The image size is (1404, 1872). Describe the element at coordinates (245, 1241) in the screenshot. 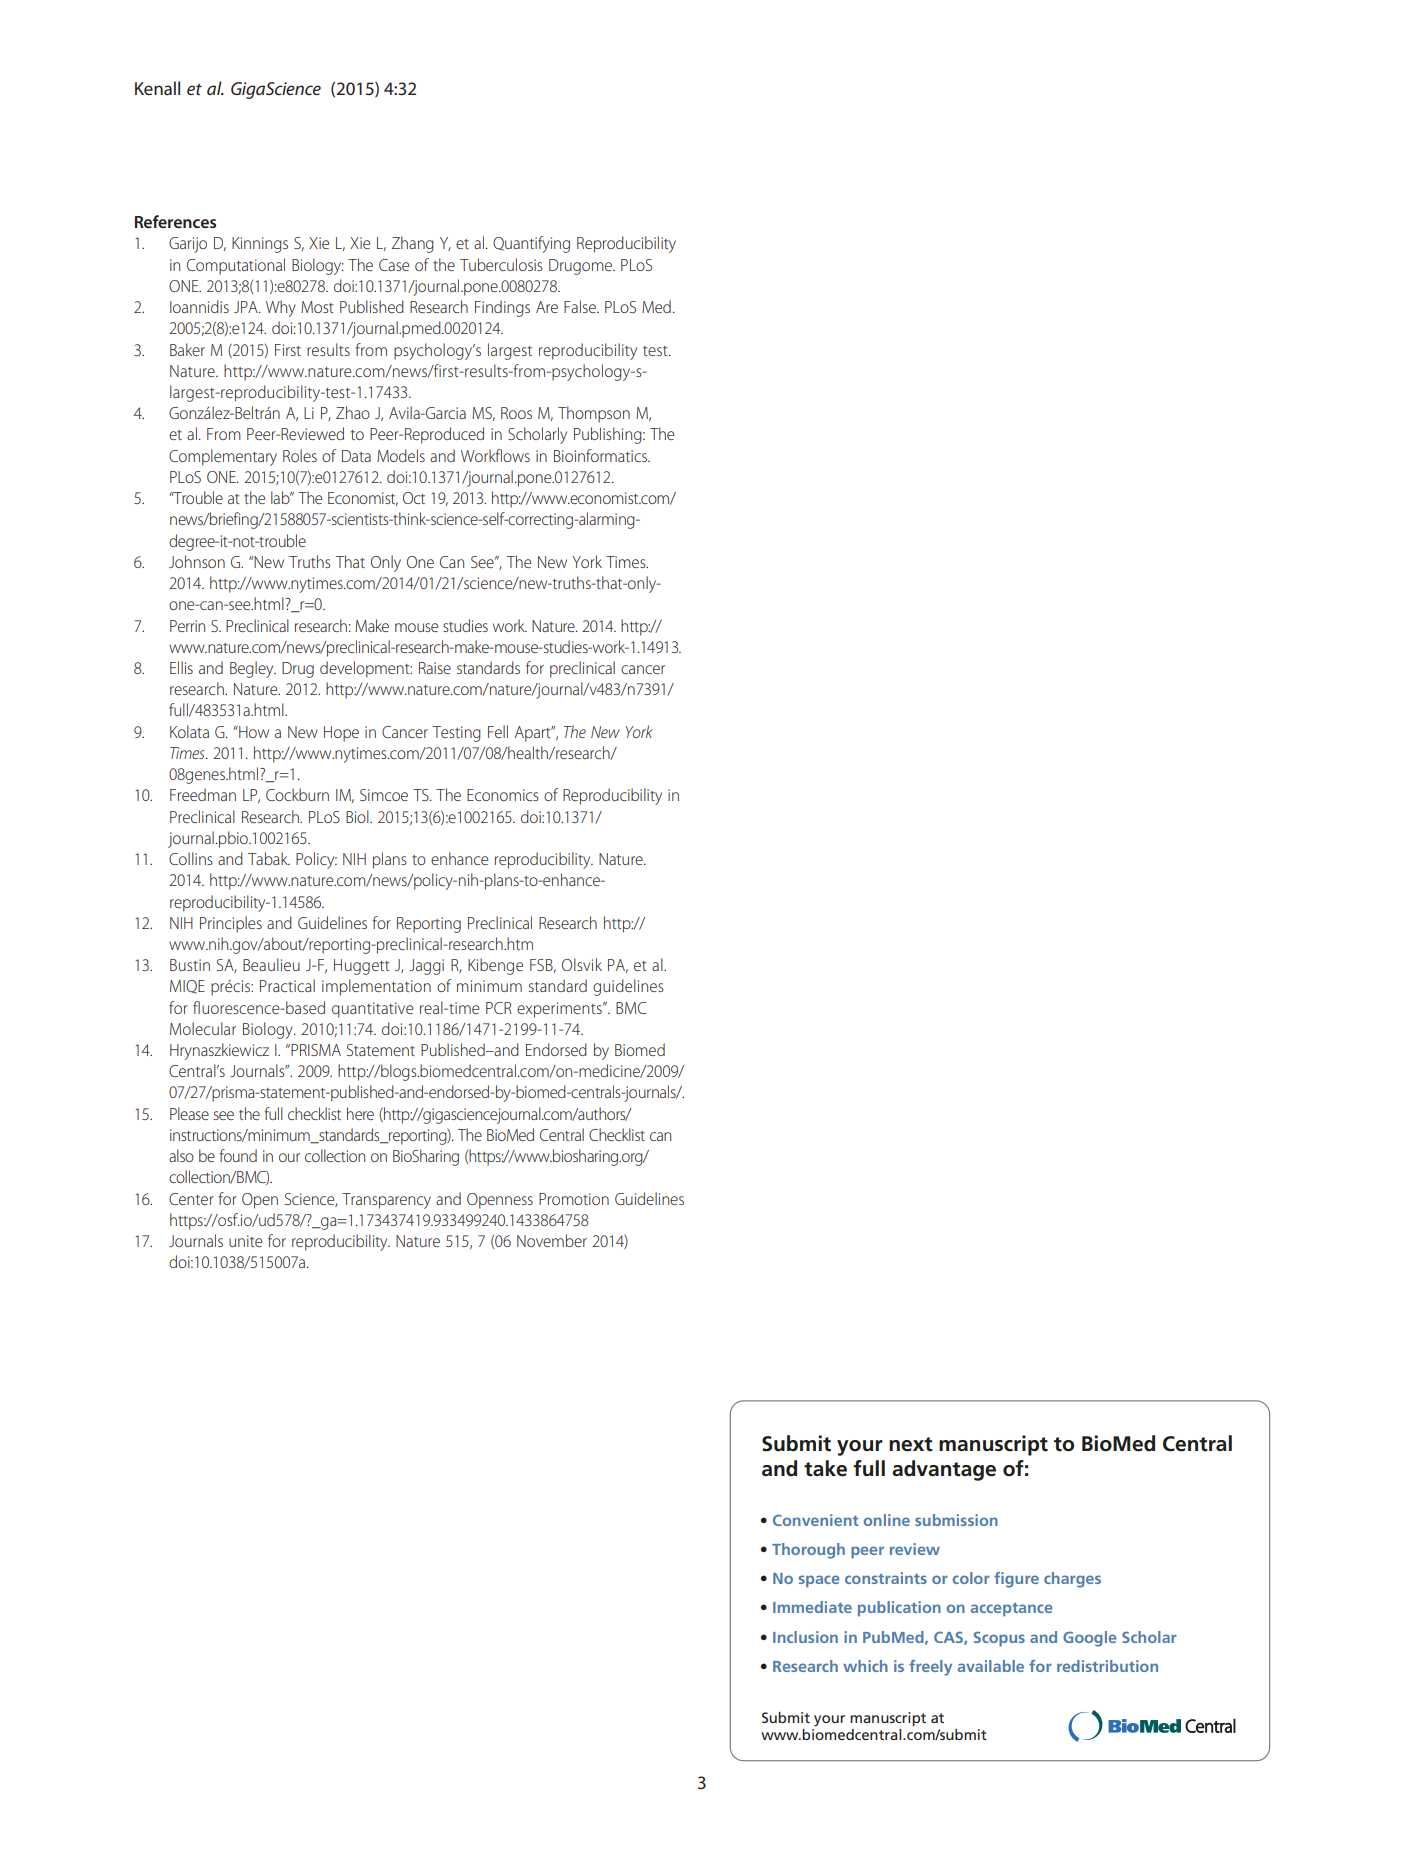

I see `unite` at that location.
